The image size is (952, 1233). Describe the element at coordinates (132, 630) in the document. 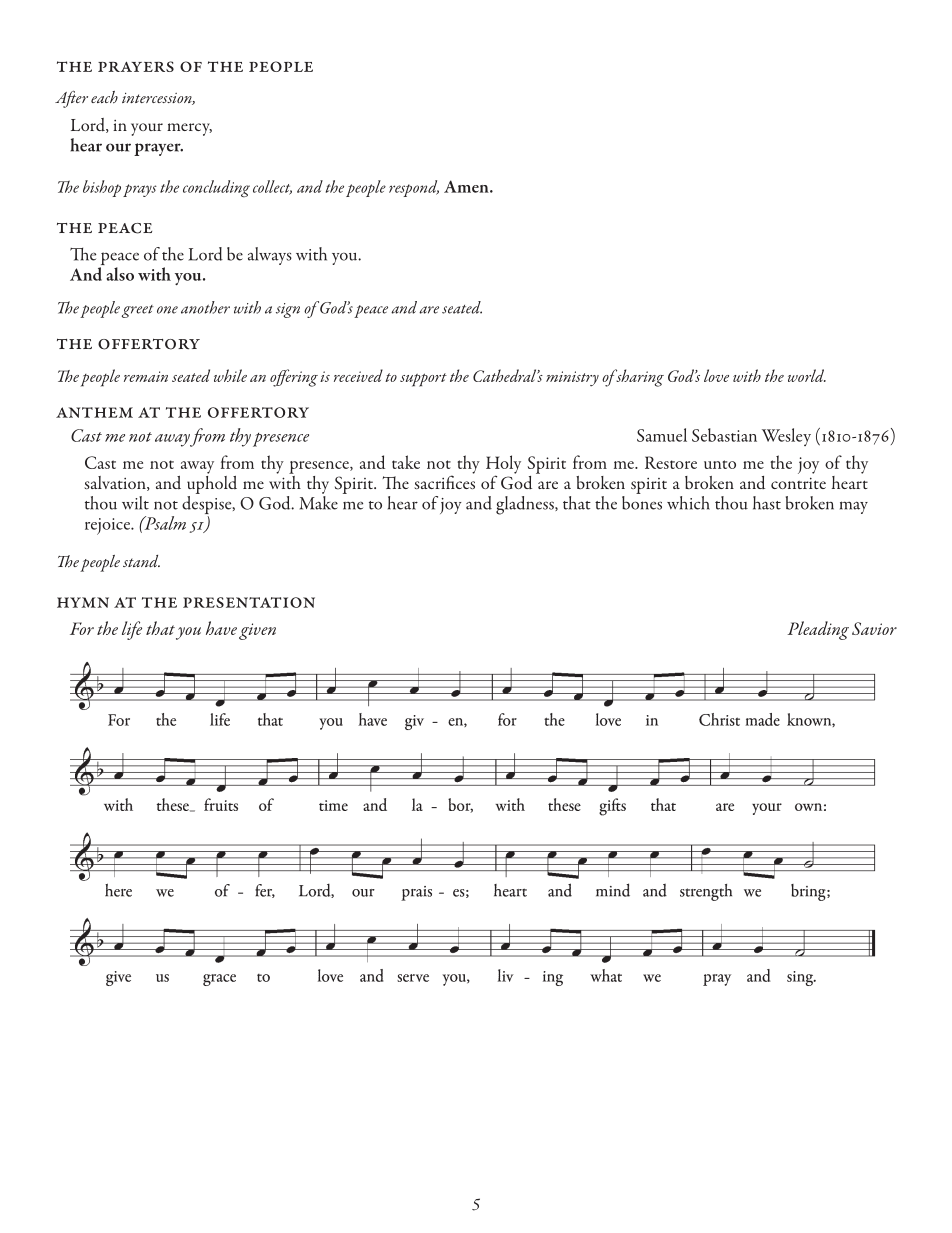

I see `life` at that location.
